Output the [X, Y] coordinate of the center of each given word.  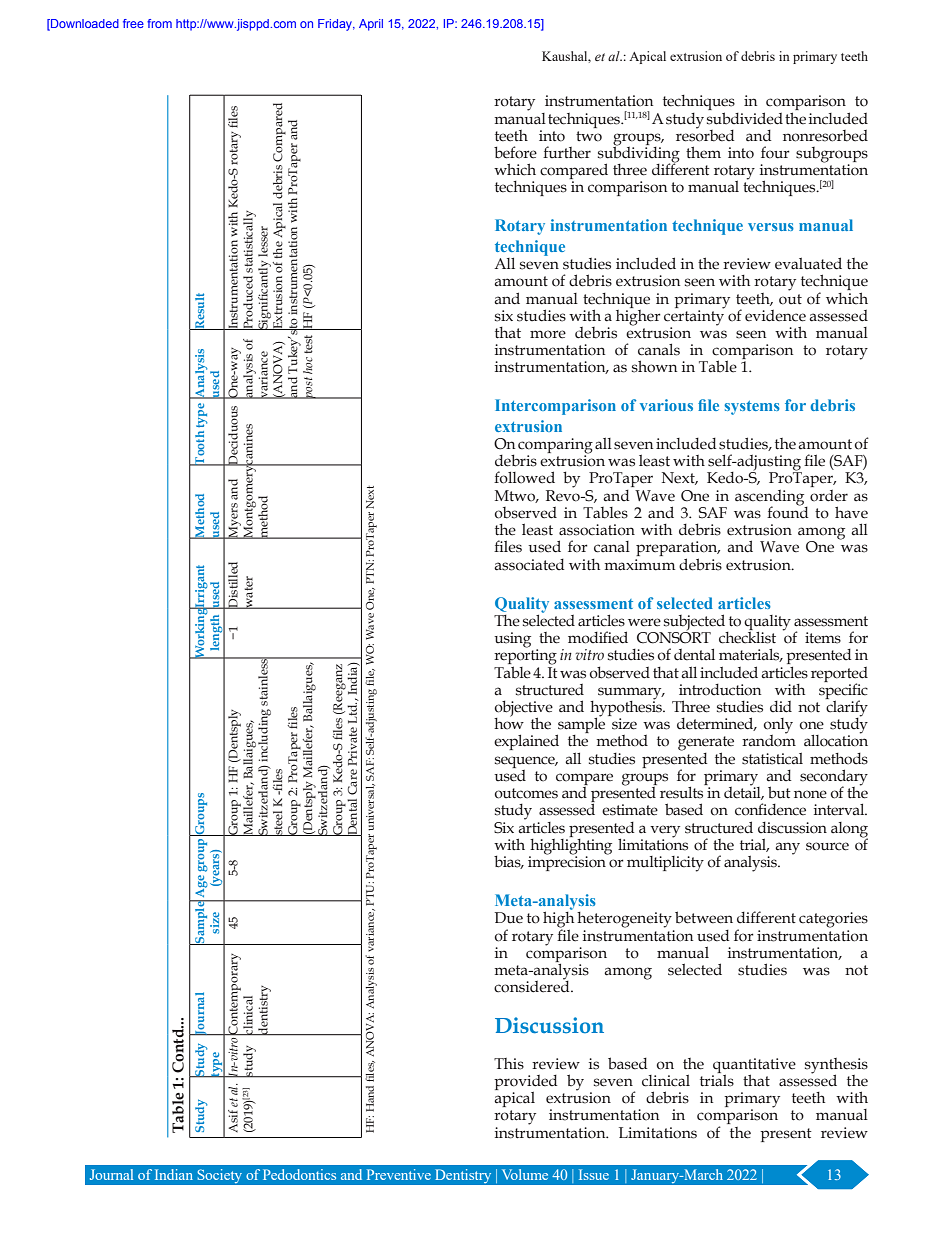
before [515, 152]
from [159, 23]
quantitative [754, 1066]
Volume [525, 1174]
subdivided [745, 118]
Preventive [399, 1174]
